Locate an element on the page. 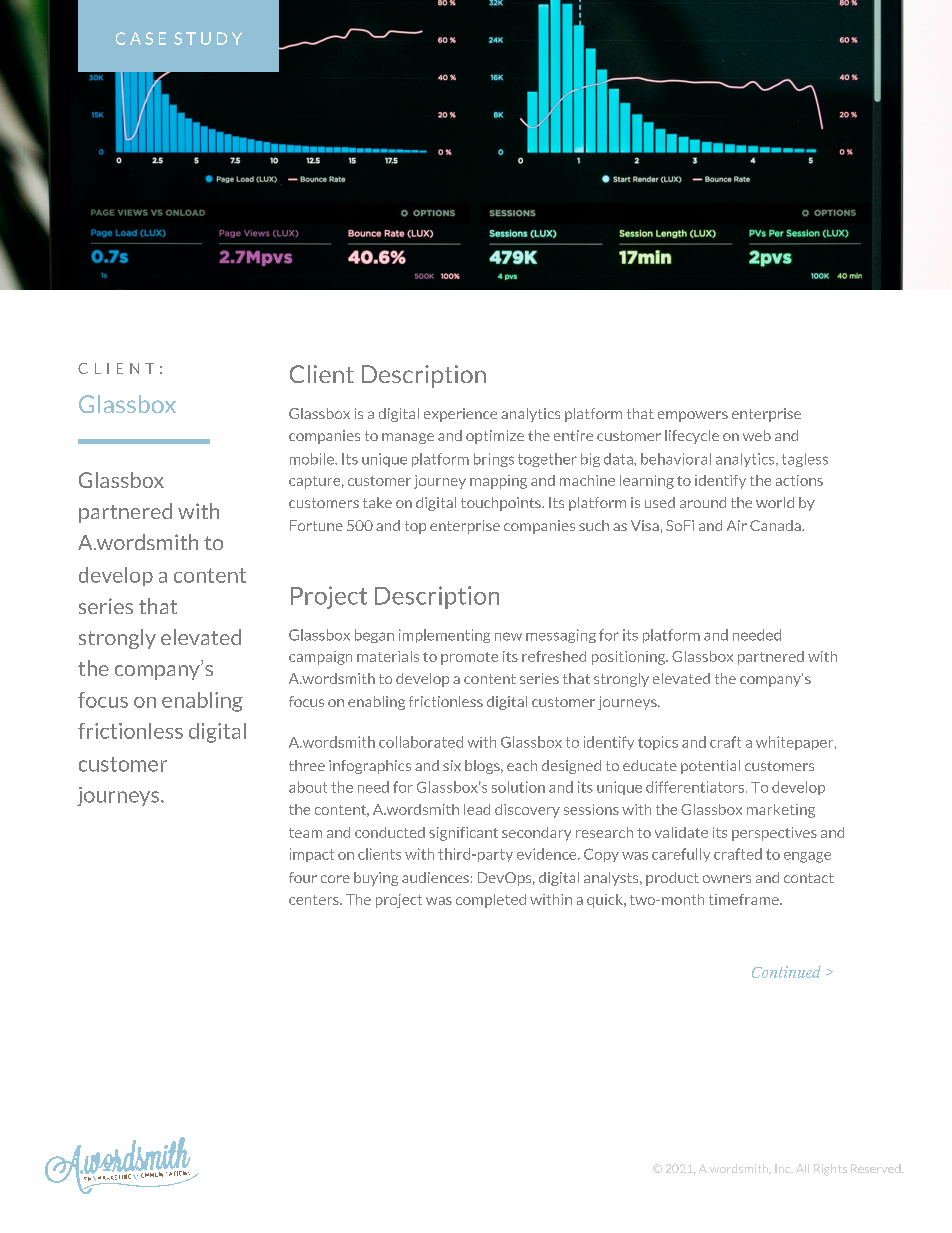 The image size is (952, 1233). web is located at coordinates (757, 435).
